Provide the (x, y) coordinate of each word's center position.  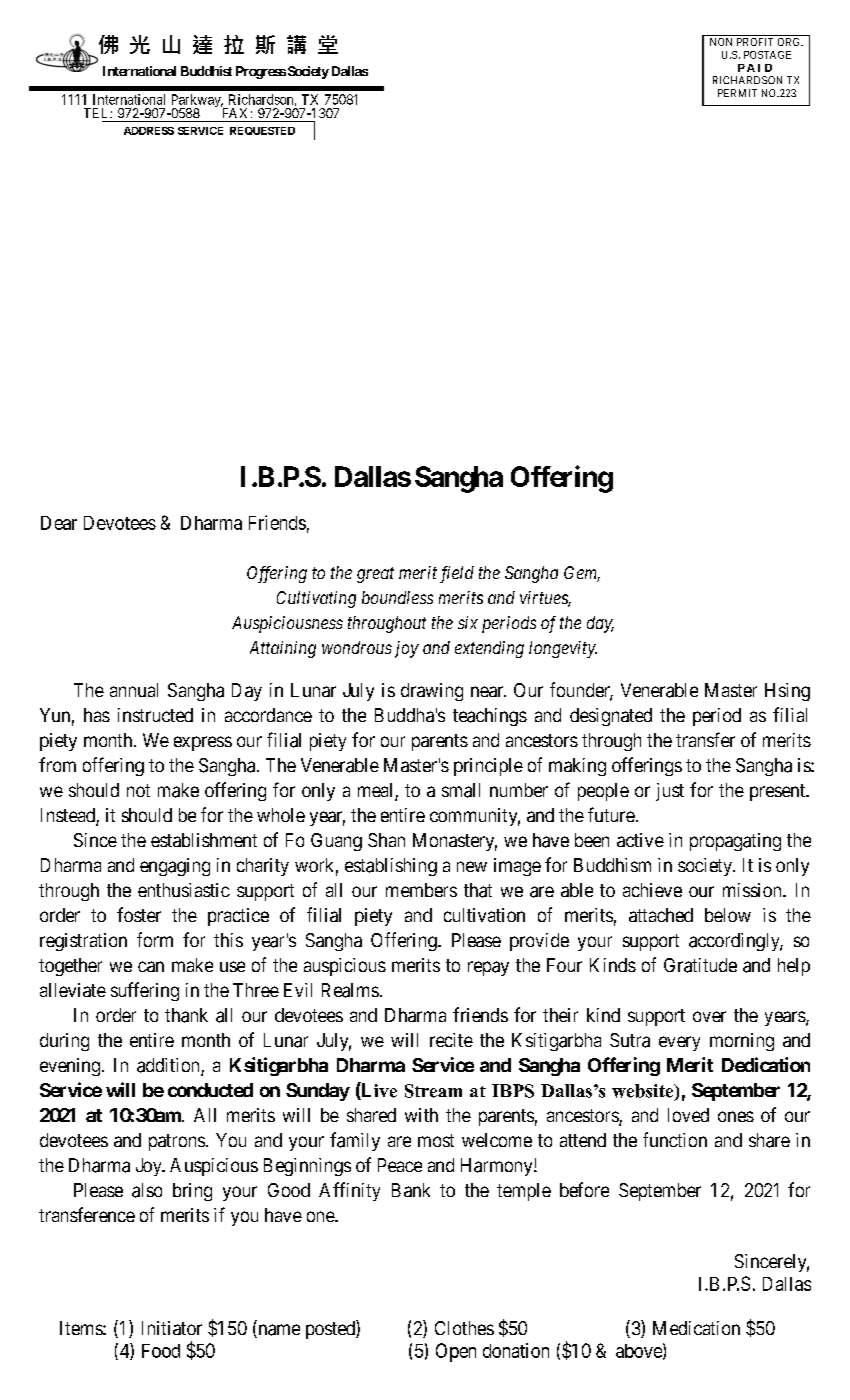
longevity (563, 649)
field (457, 574)
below (728, 915)
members (421, 890)
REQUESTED (262, 131)
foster (139, 914)
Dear (59, 523)
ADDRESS (149, 131)
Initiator (172, 1328)
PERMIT (737, 93)
